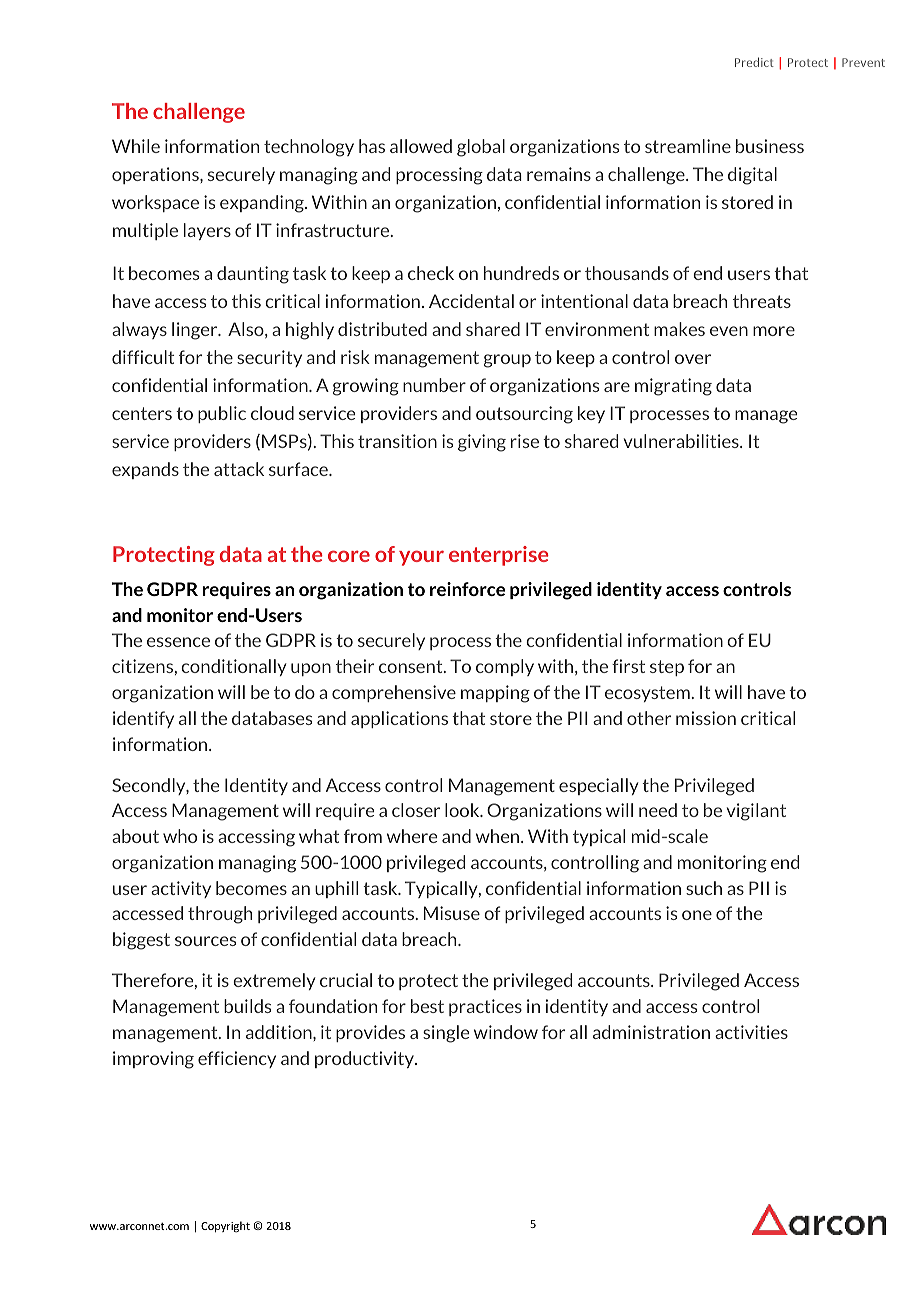 The width and height of the page is (924, 1308). Describe the element at coordinates (233, 667) in the page. I see `conditionally` at that location.
